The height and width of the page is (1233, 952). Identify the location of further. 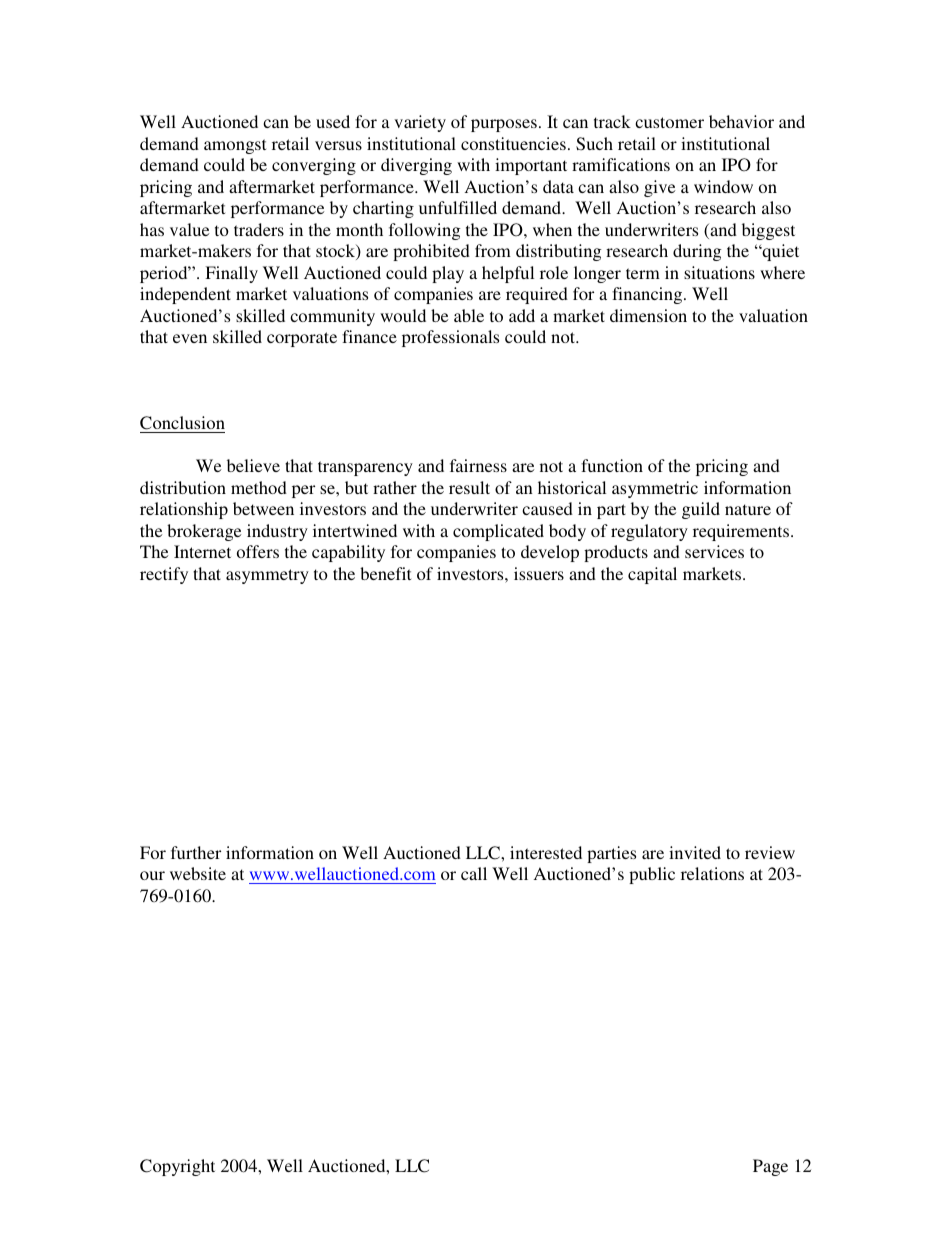
(196, 852).
